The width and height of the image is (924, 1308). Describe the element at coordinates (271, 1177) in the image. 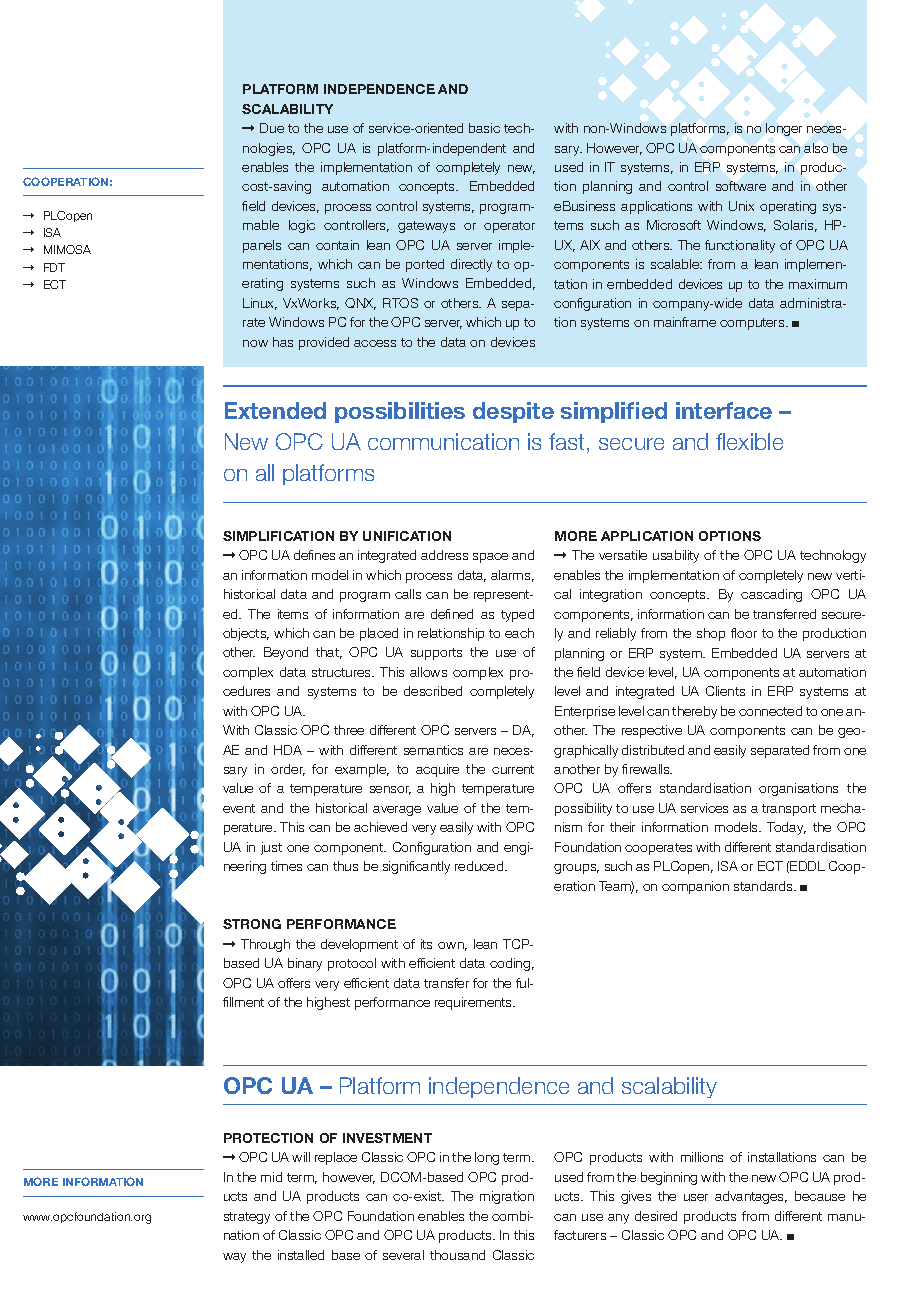

I see `mid` at that location.
